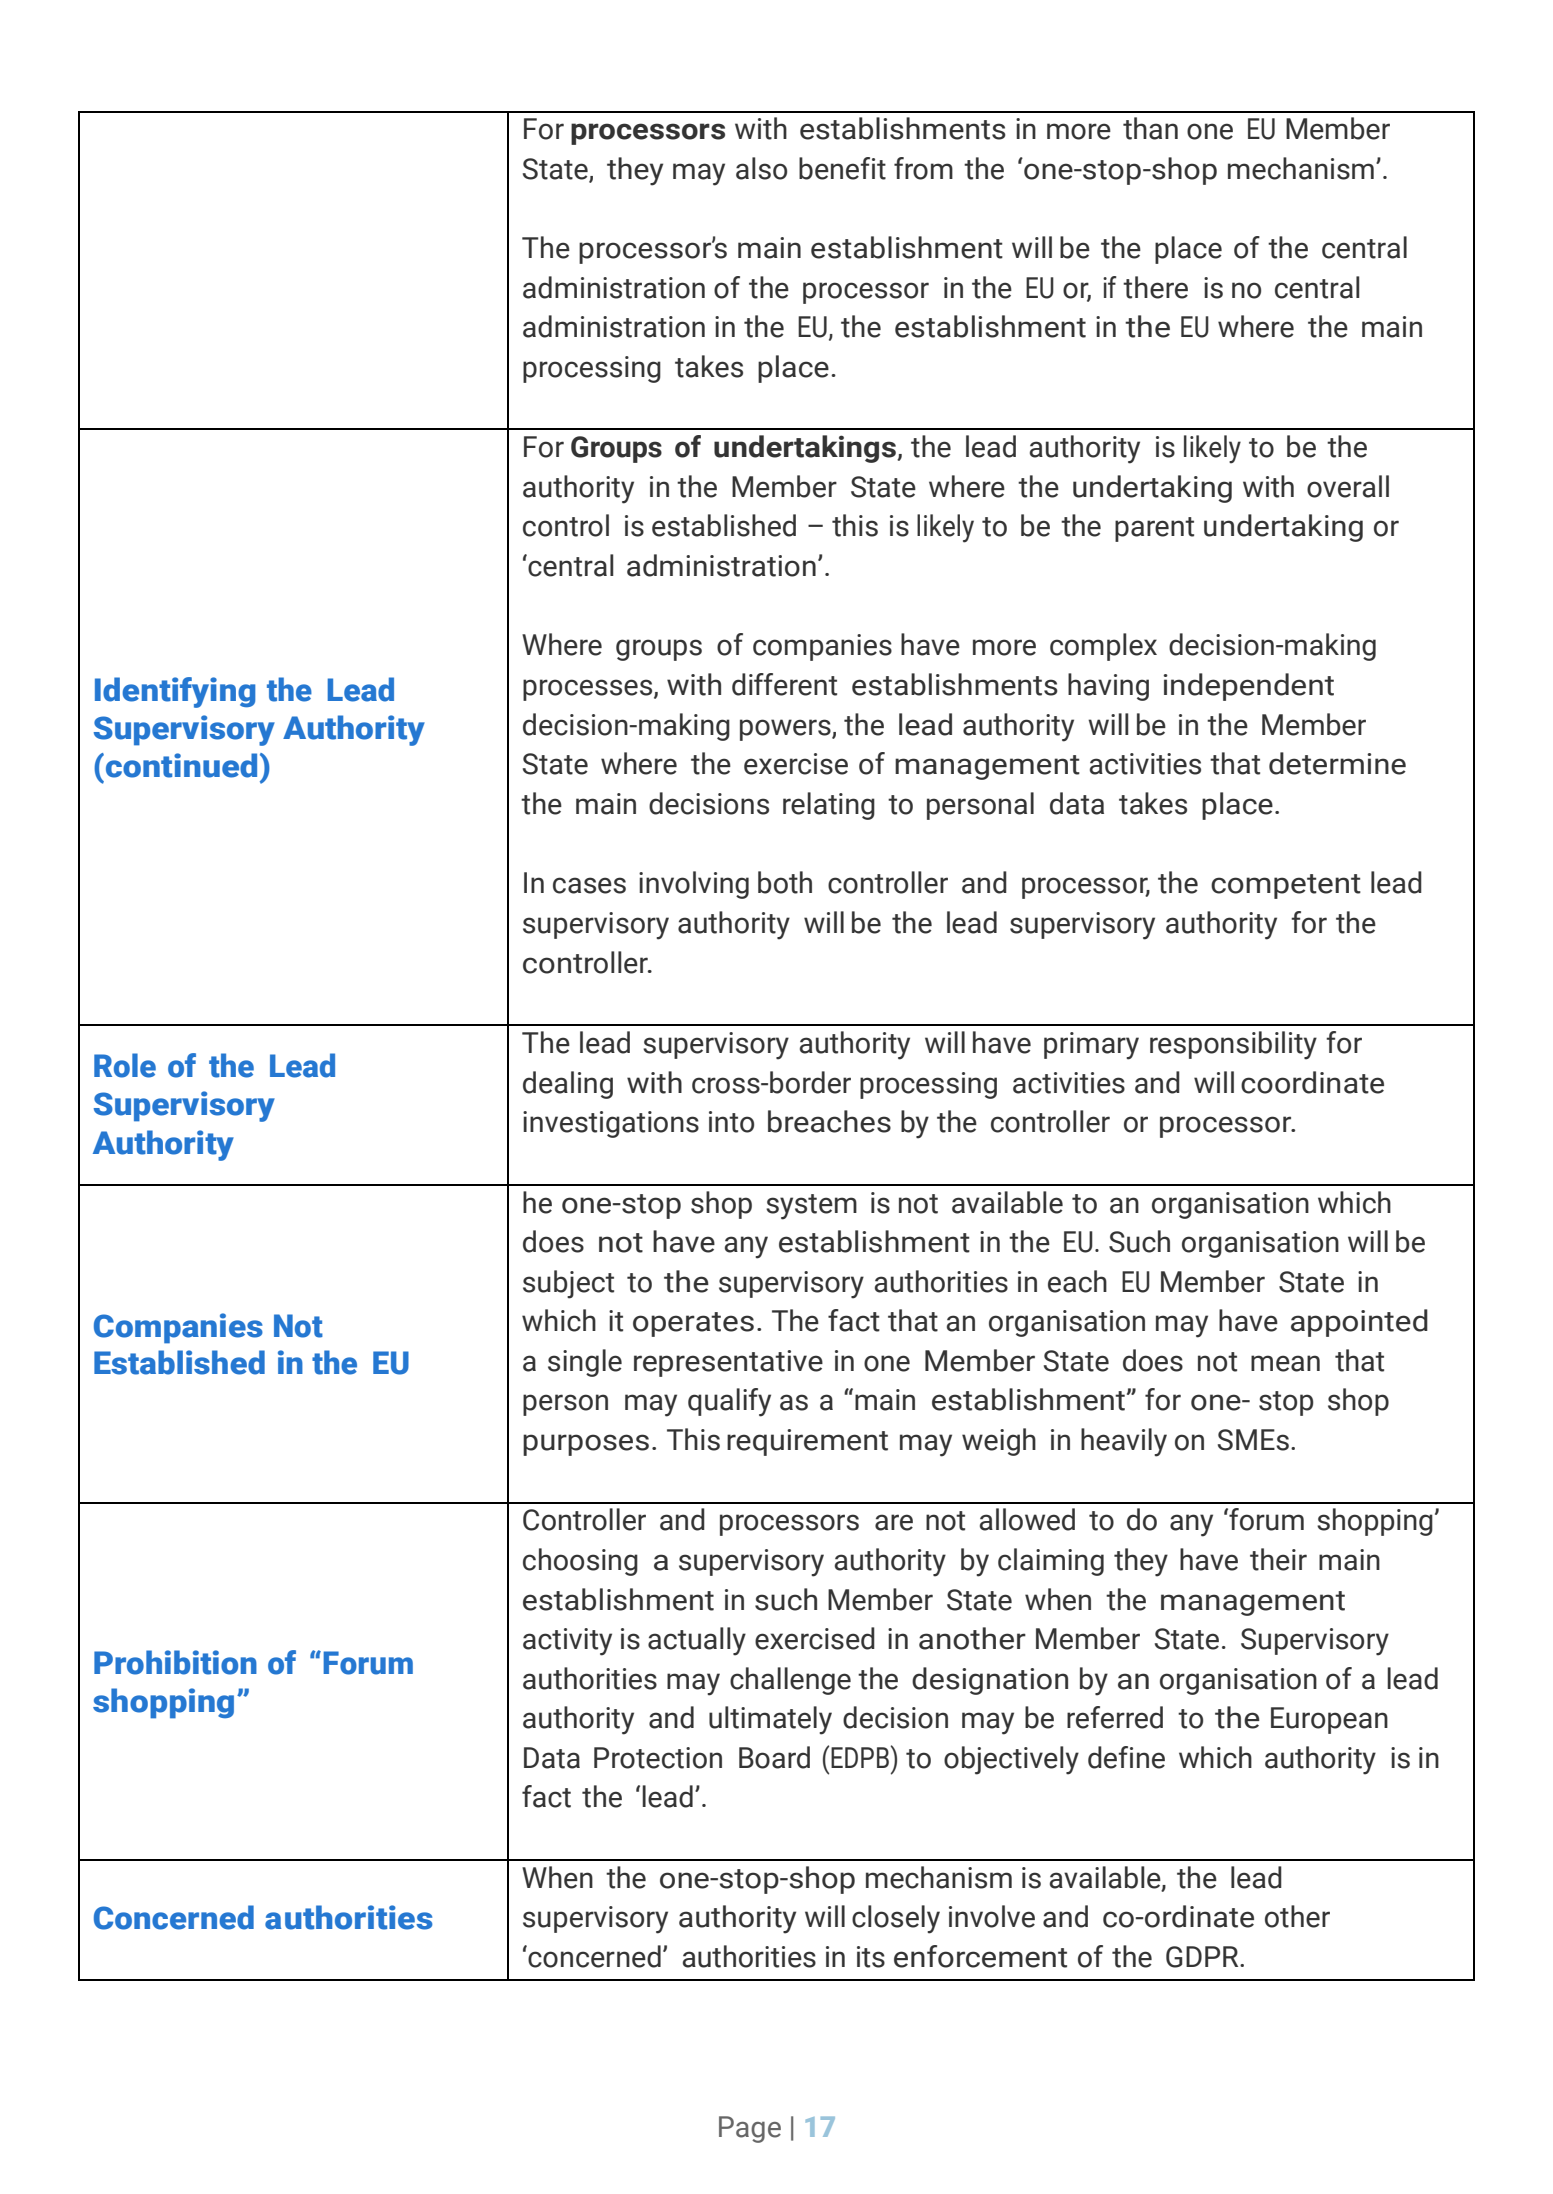  What do you see at coordinates (175, 1662) in the screenshot?
I see `Prohibition` at bounding box center [175, 1662].
